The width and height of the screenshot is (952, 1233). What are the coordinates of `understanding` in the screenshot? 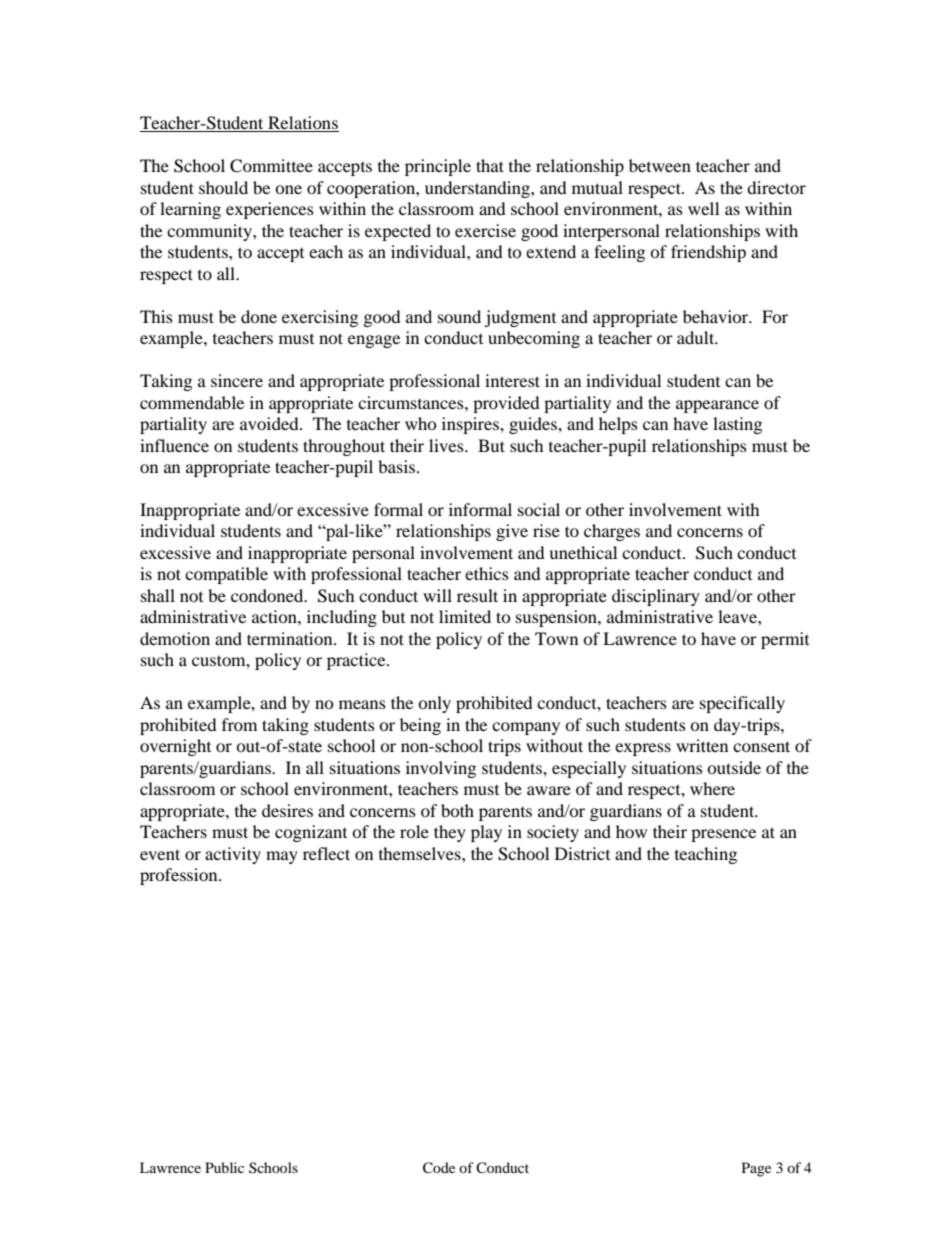 It's located at (478, 189).
